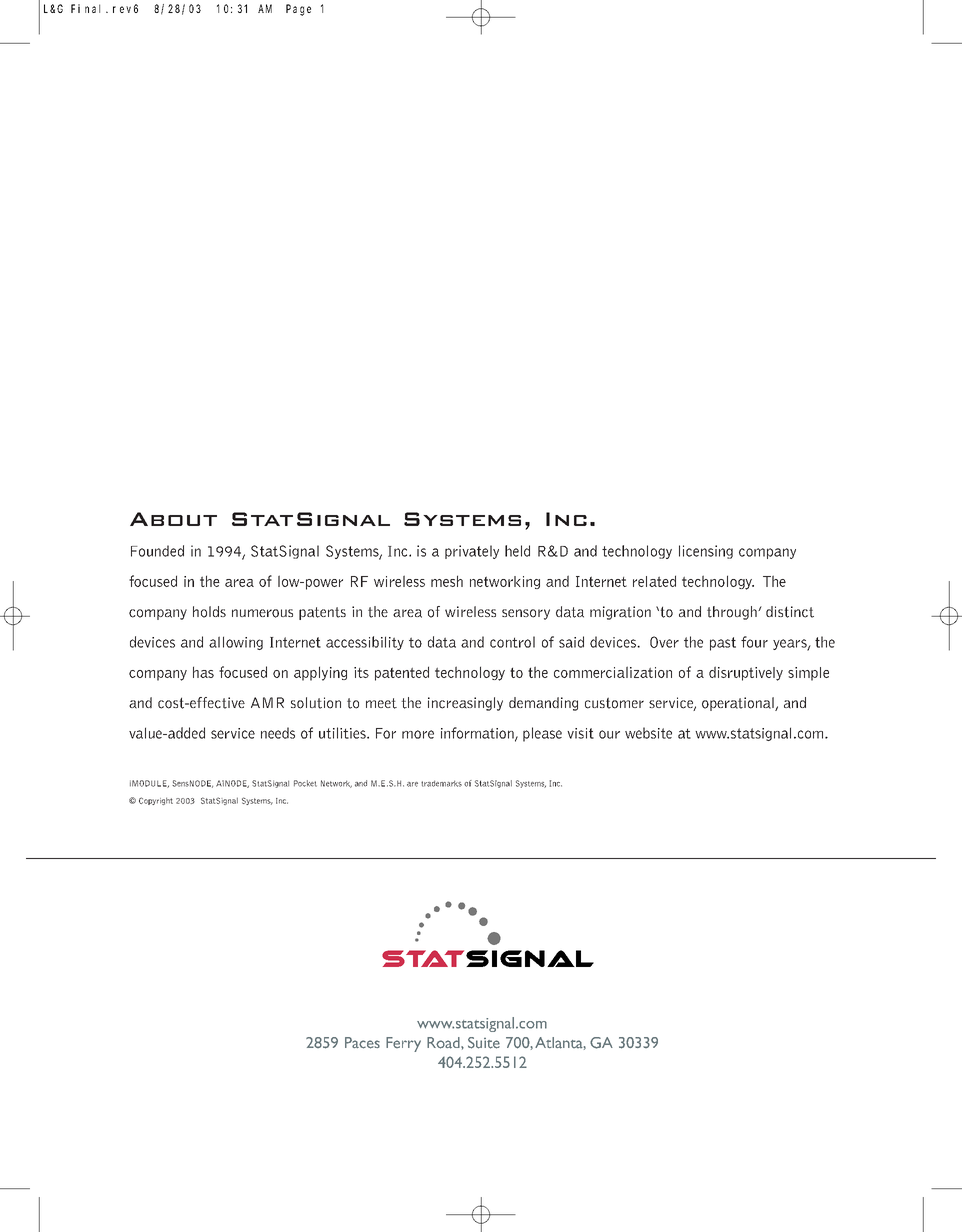 This document has width=962, height=1232. What do you see at coordinates (484, 1043) in the document?
I see `Suite` at bounding box center [484, 1043].
